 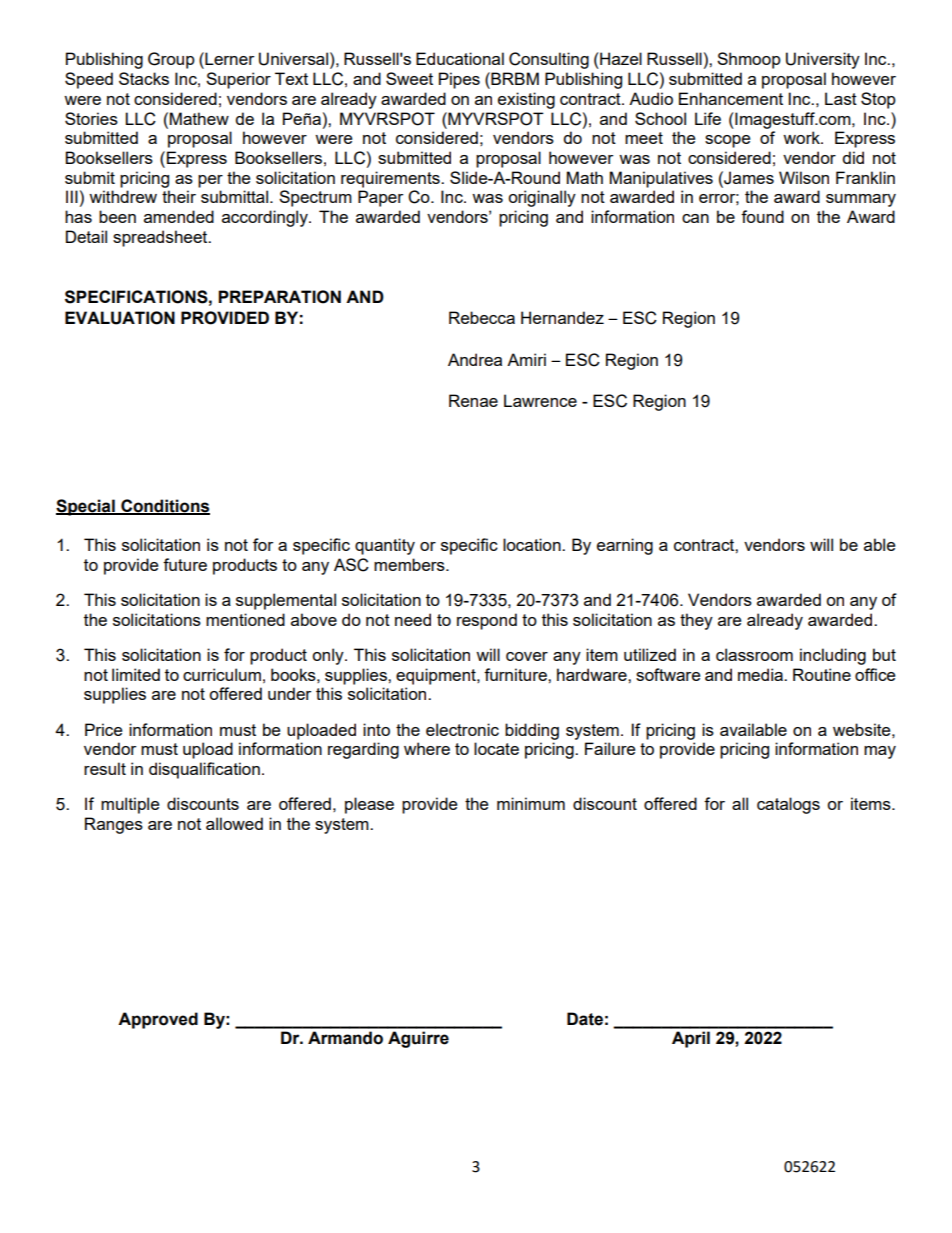 What do you see at coordinates (788, 805) in the screenshot?
I see `catalogs` at bounding box center [788, 805].
